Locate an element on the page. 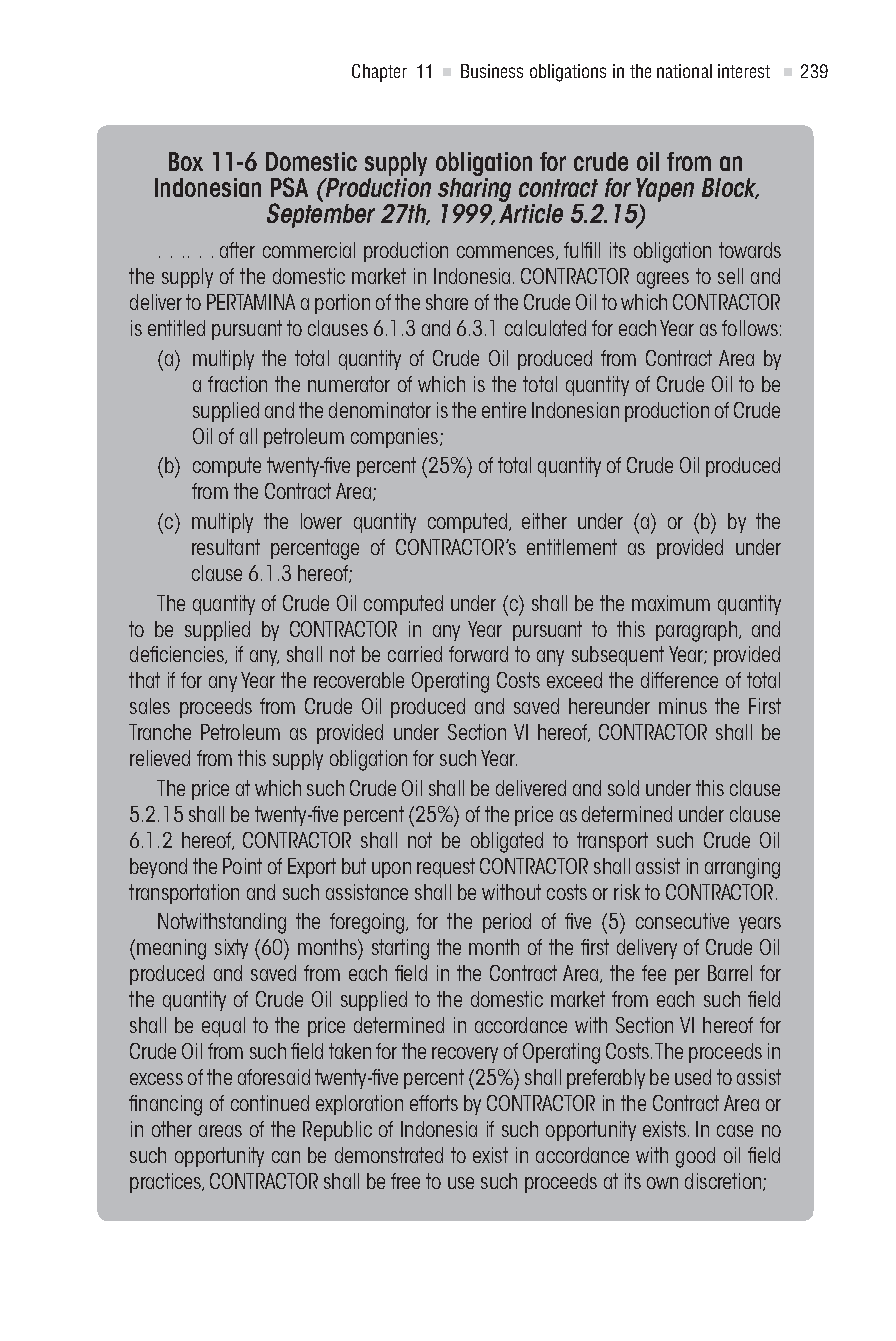  forward is located at coordinates (478, 654).
